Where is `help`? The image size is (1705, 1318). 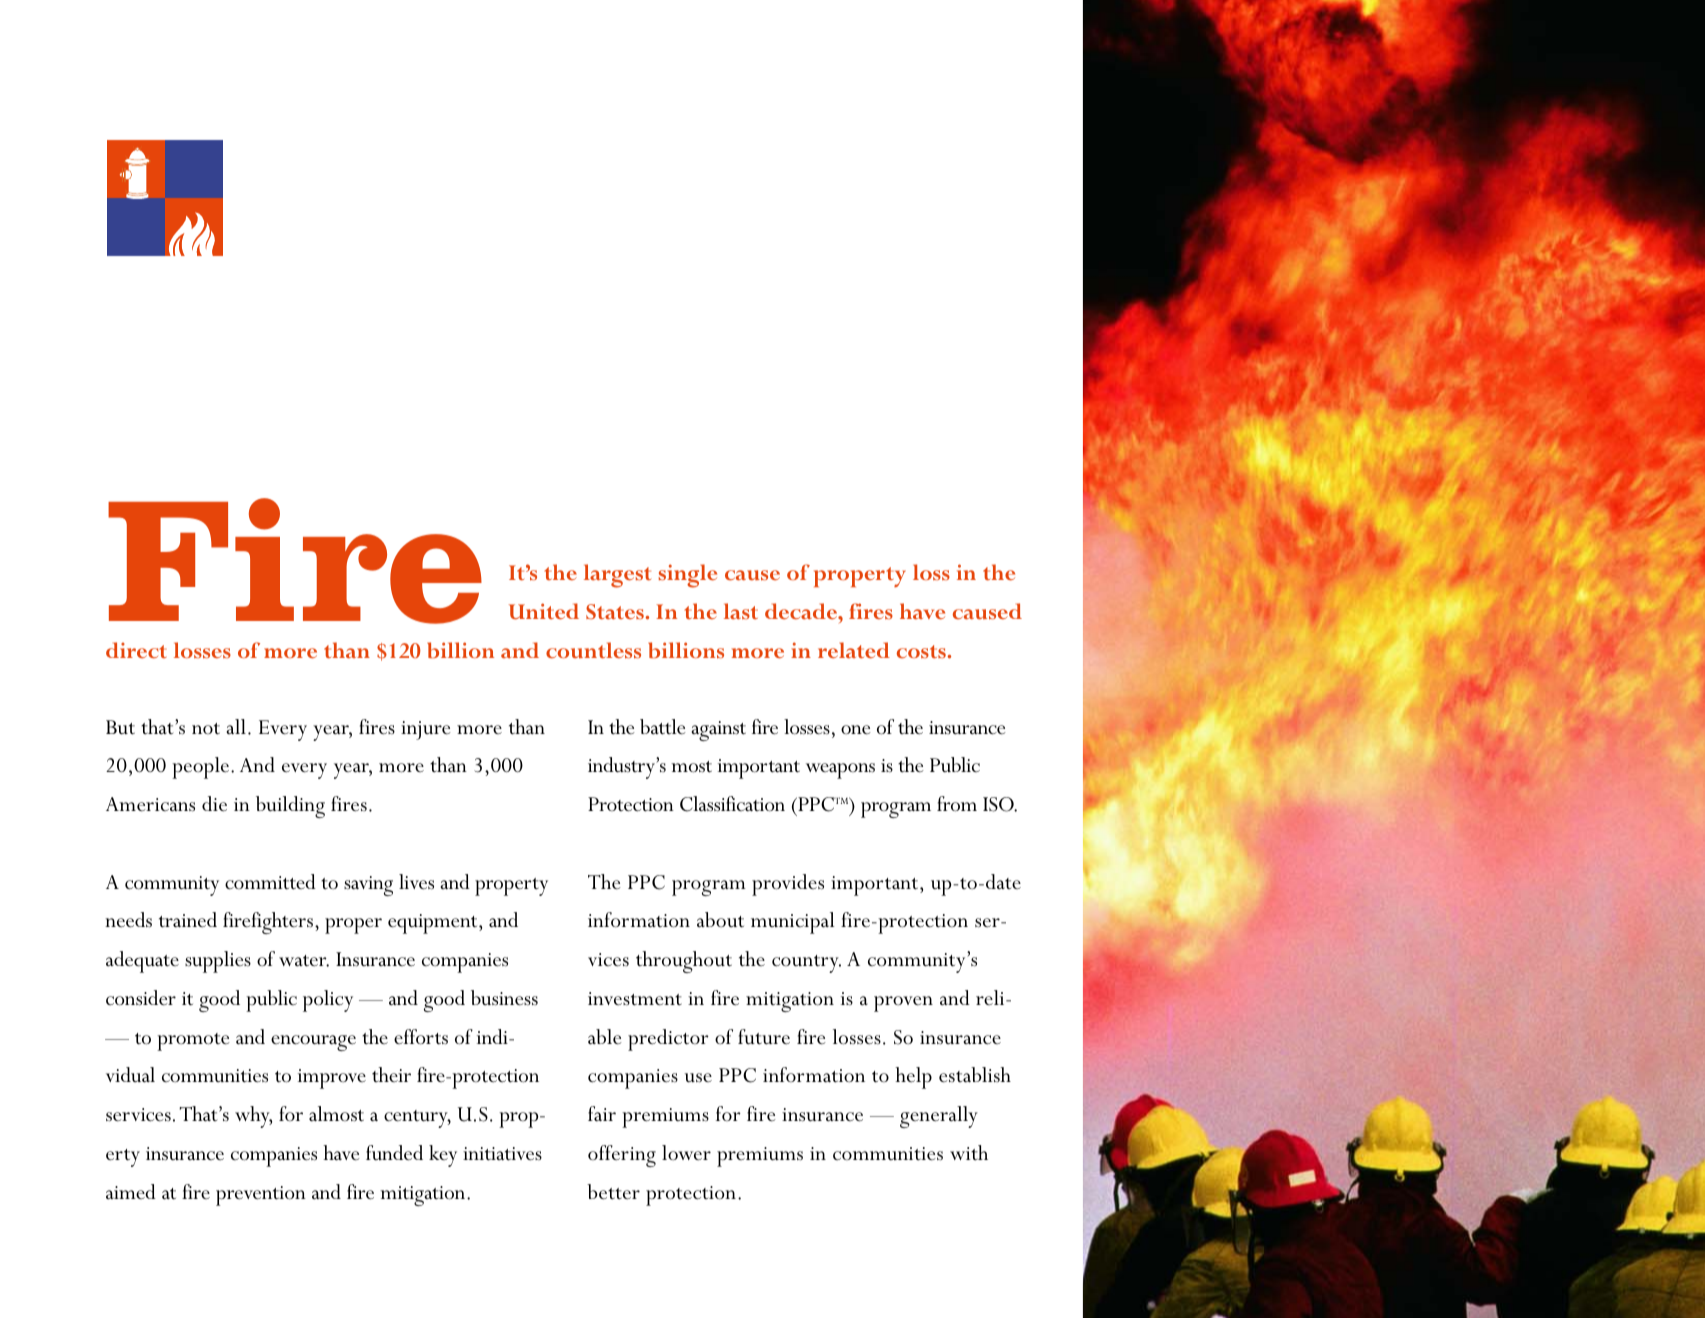
help is located at coordinates (913, 1078).
